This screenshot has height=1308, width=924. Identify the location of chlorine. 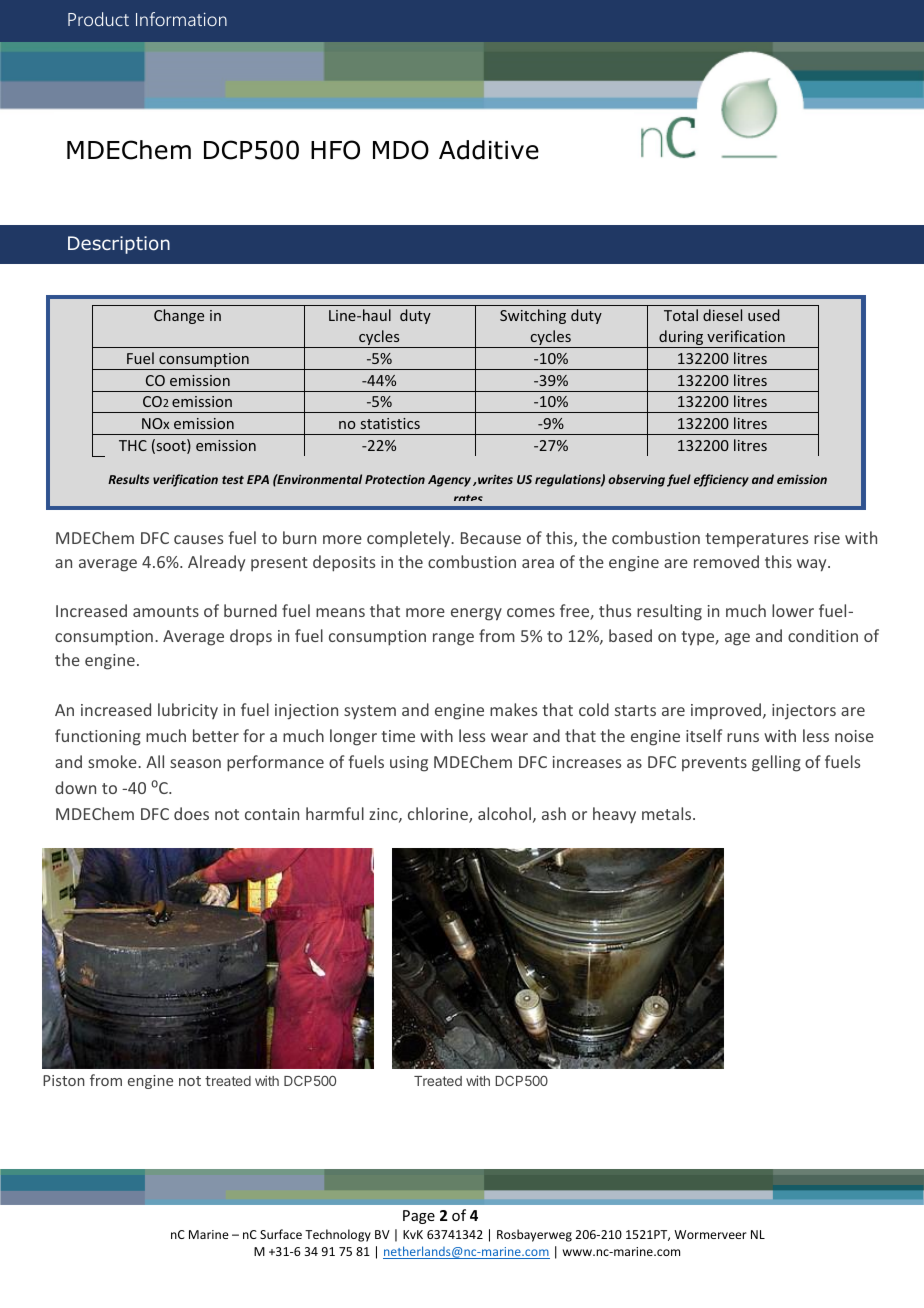
(439, 815).
